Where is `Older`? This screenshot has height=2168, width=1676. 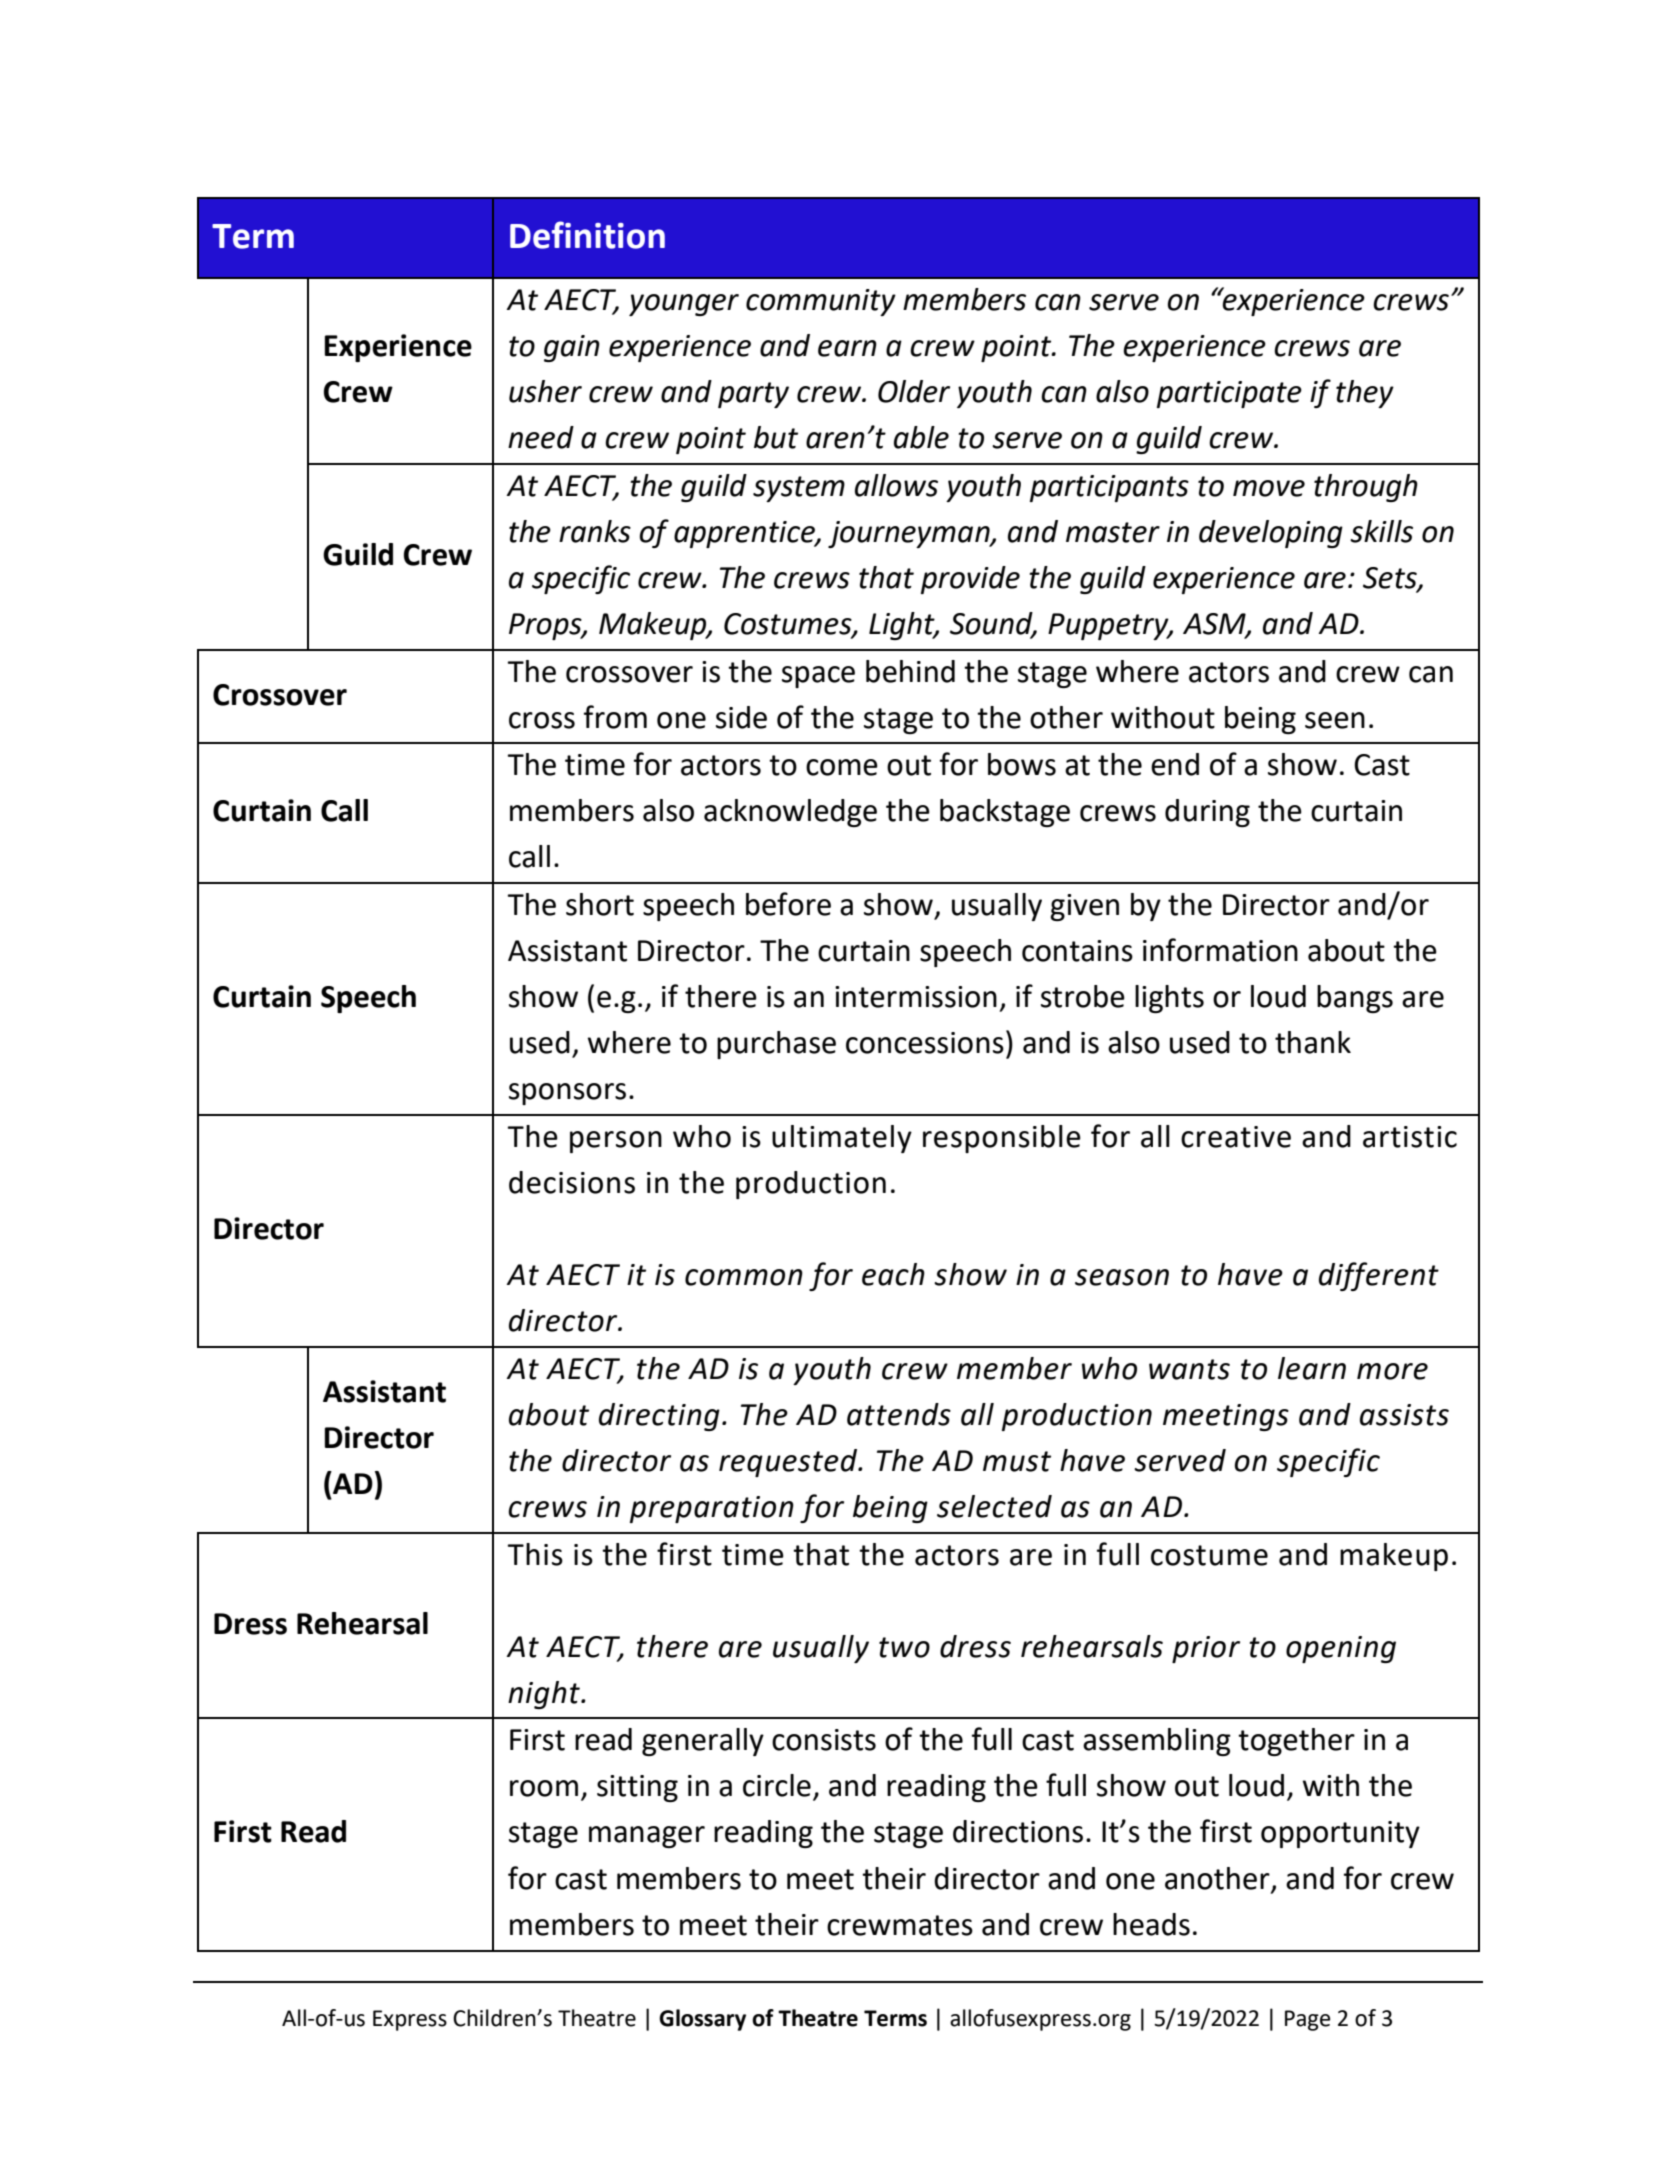 Older is located at coordinates (914, 391).
